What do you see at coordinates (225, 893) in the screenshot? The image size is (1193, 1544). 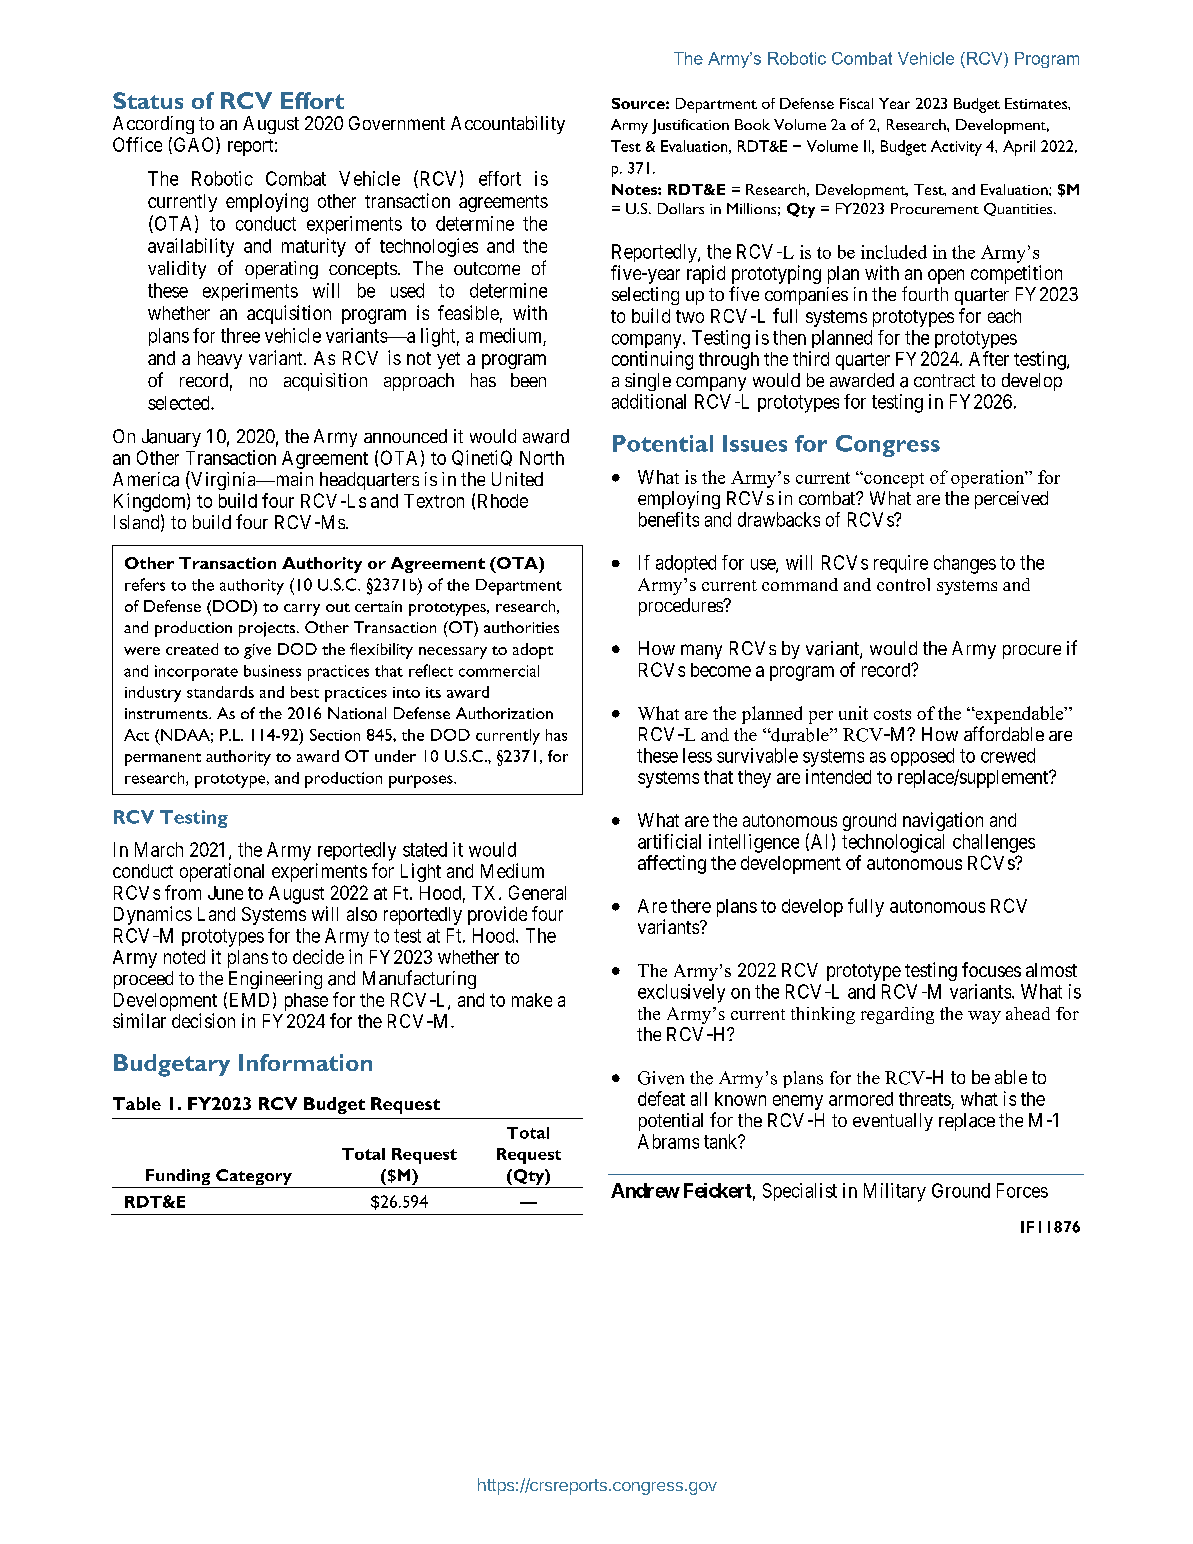 I see `June` at bounding box center [225, 893].
